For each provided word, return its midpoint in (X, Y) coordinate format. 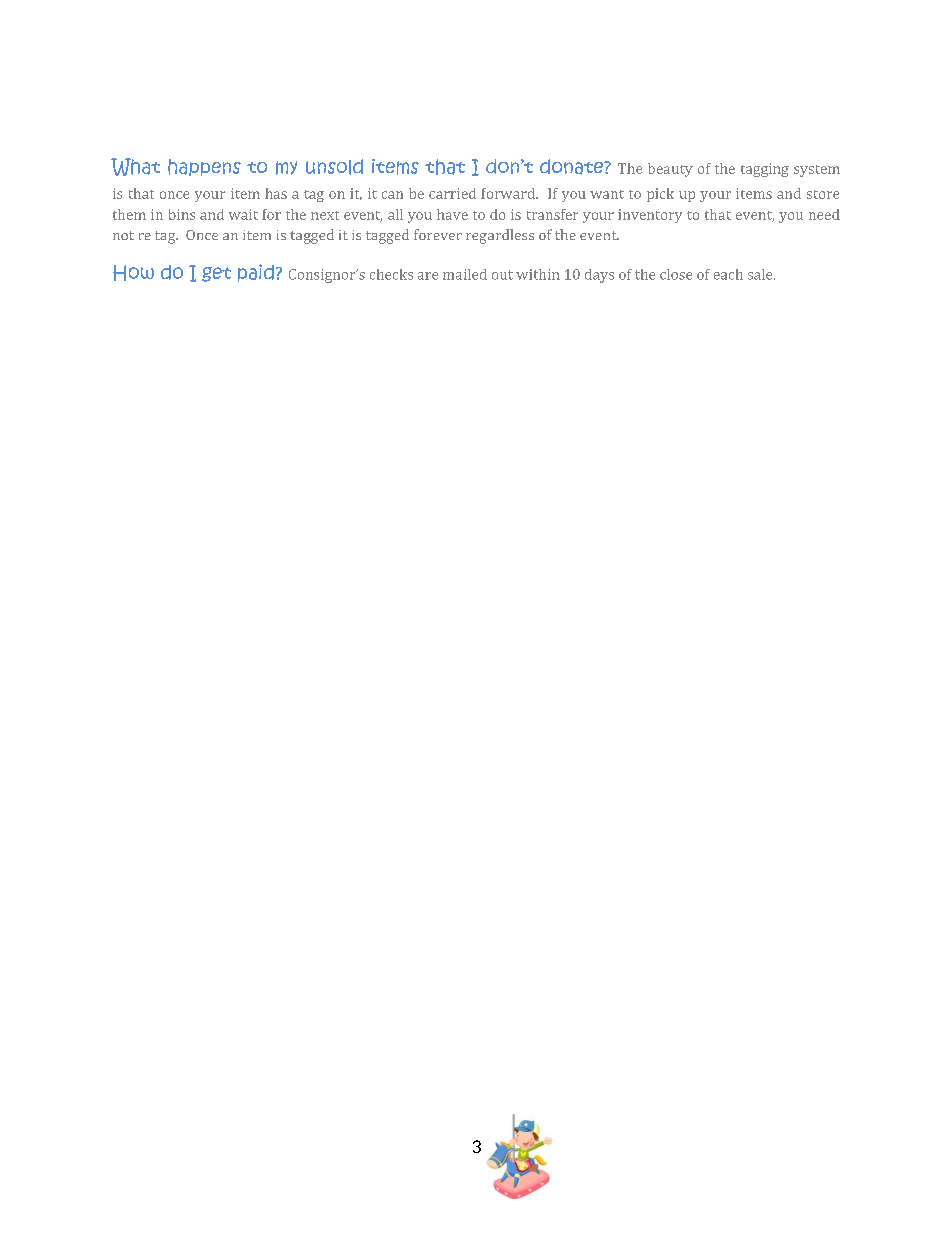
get (216, 274)
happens (204, 167)
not (123, 235)
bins (182, 214)
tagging (765, 170)
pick (660, 195)
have (452, 214)
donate (573, 167)
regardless (500, 236)
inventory (650, 216)
